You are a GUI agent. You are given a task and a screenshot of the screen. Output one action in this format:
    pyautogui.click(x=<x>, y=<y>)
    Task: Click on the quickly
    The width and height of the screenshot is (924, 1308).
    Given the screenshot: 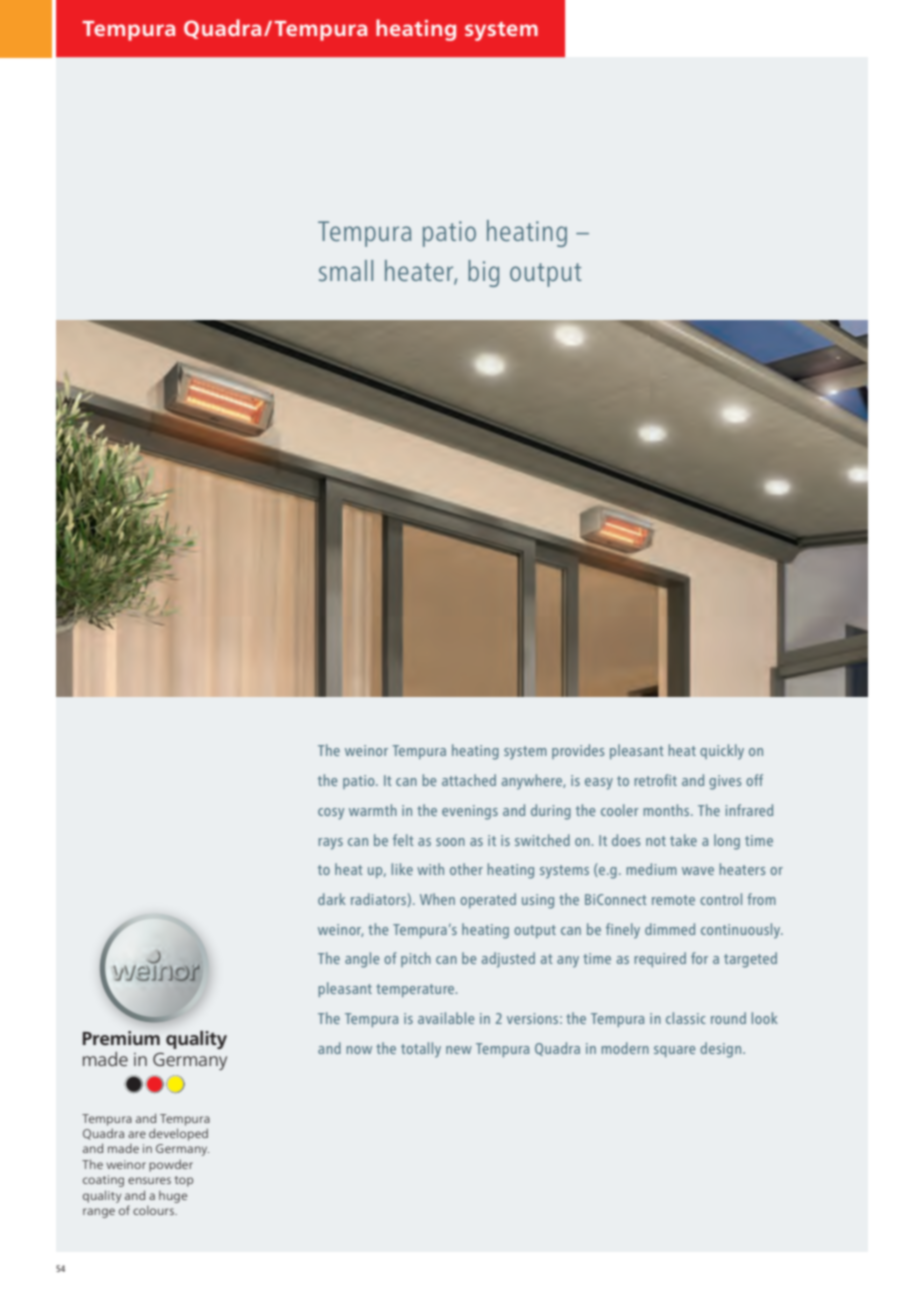 What is the action you would take?
    pyautogui.click(x=722, y=752)
